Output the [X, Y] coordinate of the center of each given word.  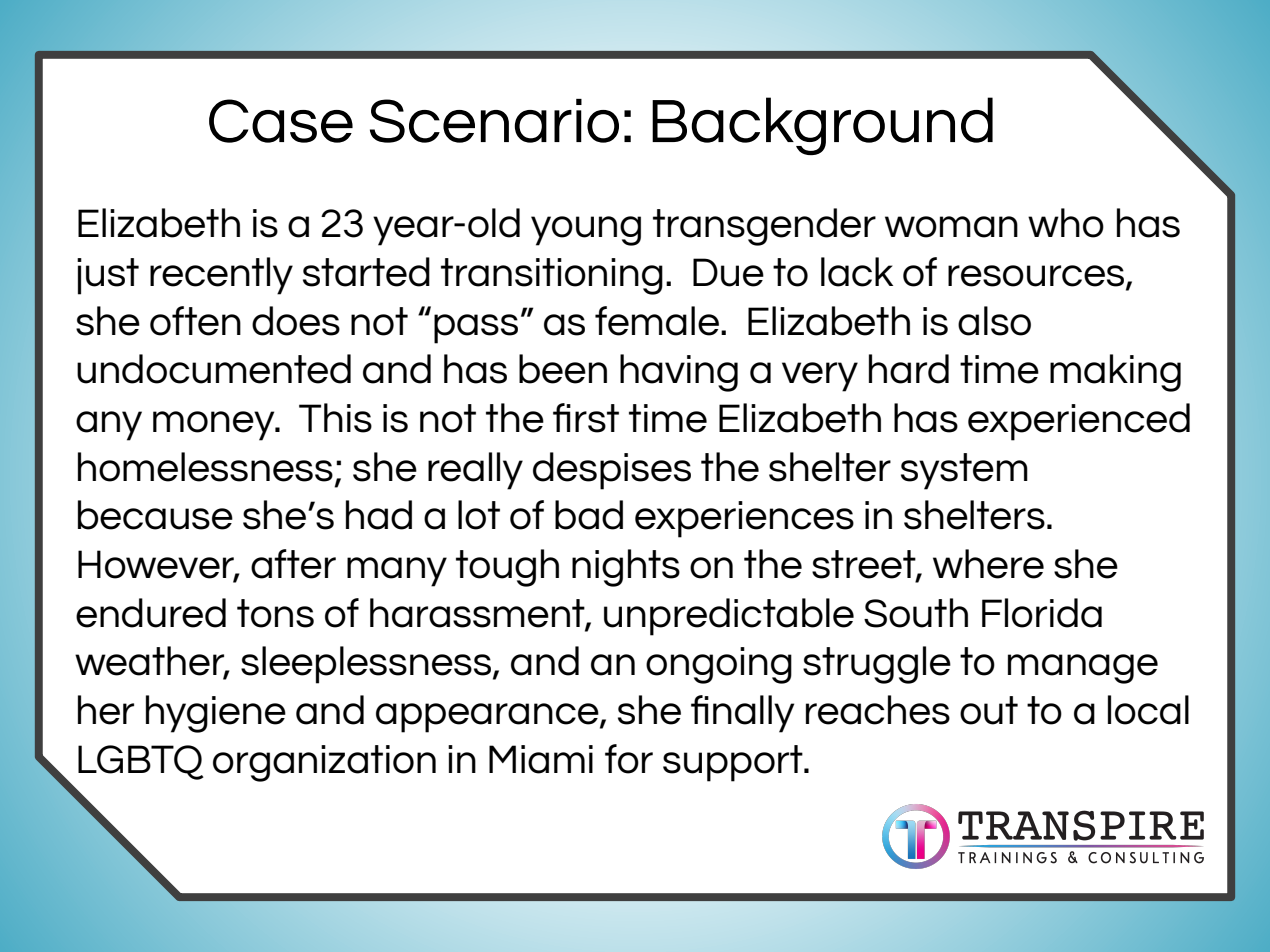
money [215, 426]
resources [1037, 277]
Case [281, 121]
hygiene [216, 714]
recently [221, 276]
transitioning [552, 276]
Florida [1042, 613]
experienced [1079, 422]
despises [612, 471]
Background [822, 126]
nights [626, 568]
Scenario [494, 121]
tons [275, 613]
